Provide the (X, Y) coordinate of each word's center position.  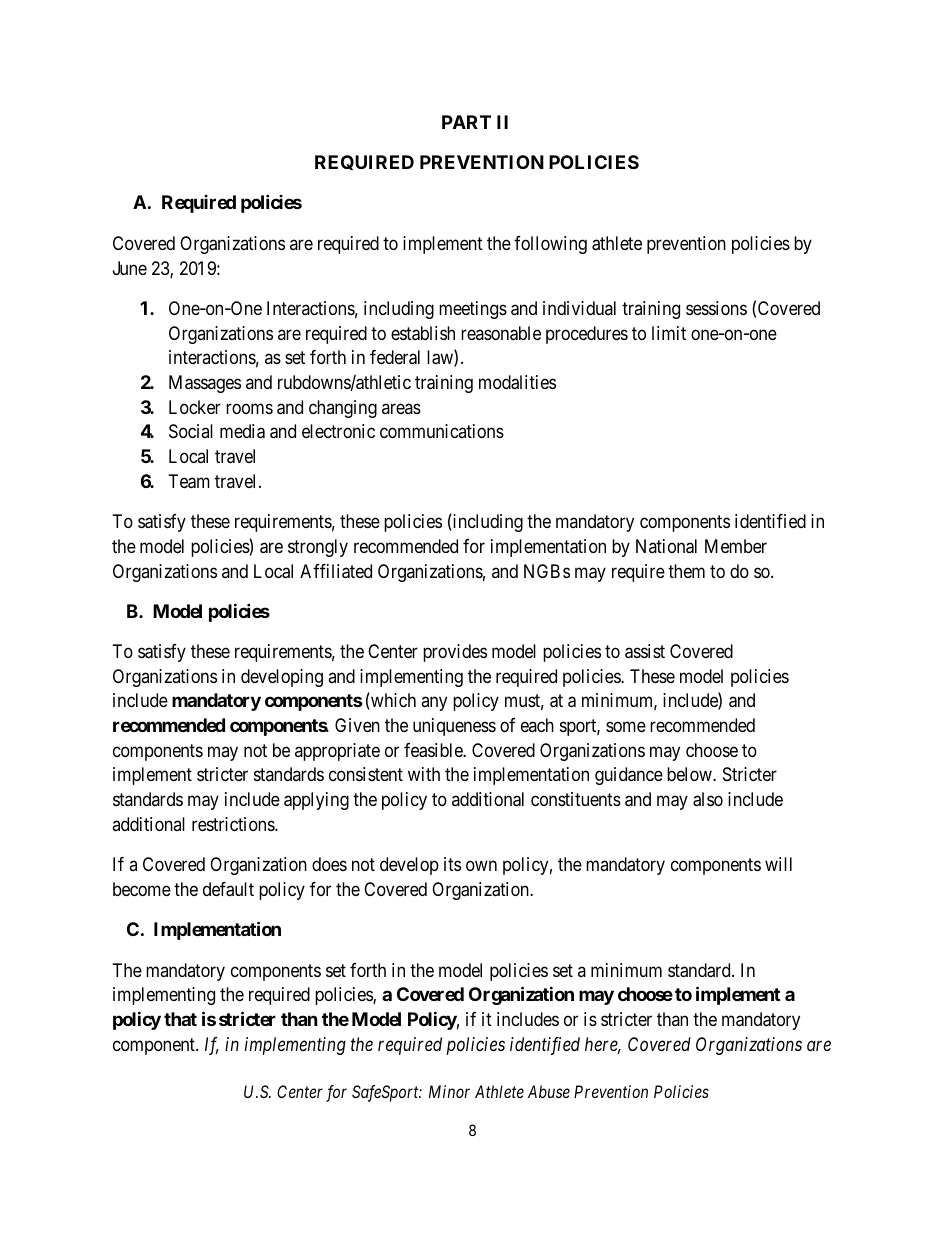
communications (442, 431)
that (180, 1019)
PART (466, 122)
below (690, 774)
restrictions (234, 824)
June (130, 268)
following (550, 245)
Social (191, 431)
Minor (449, 1091)
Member (736, 546)
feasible (434, 750)
